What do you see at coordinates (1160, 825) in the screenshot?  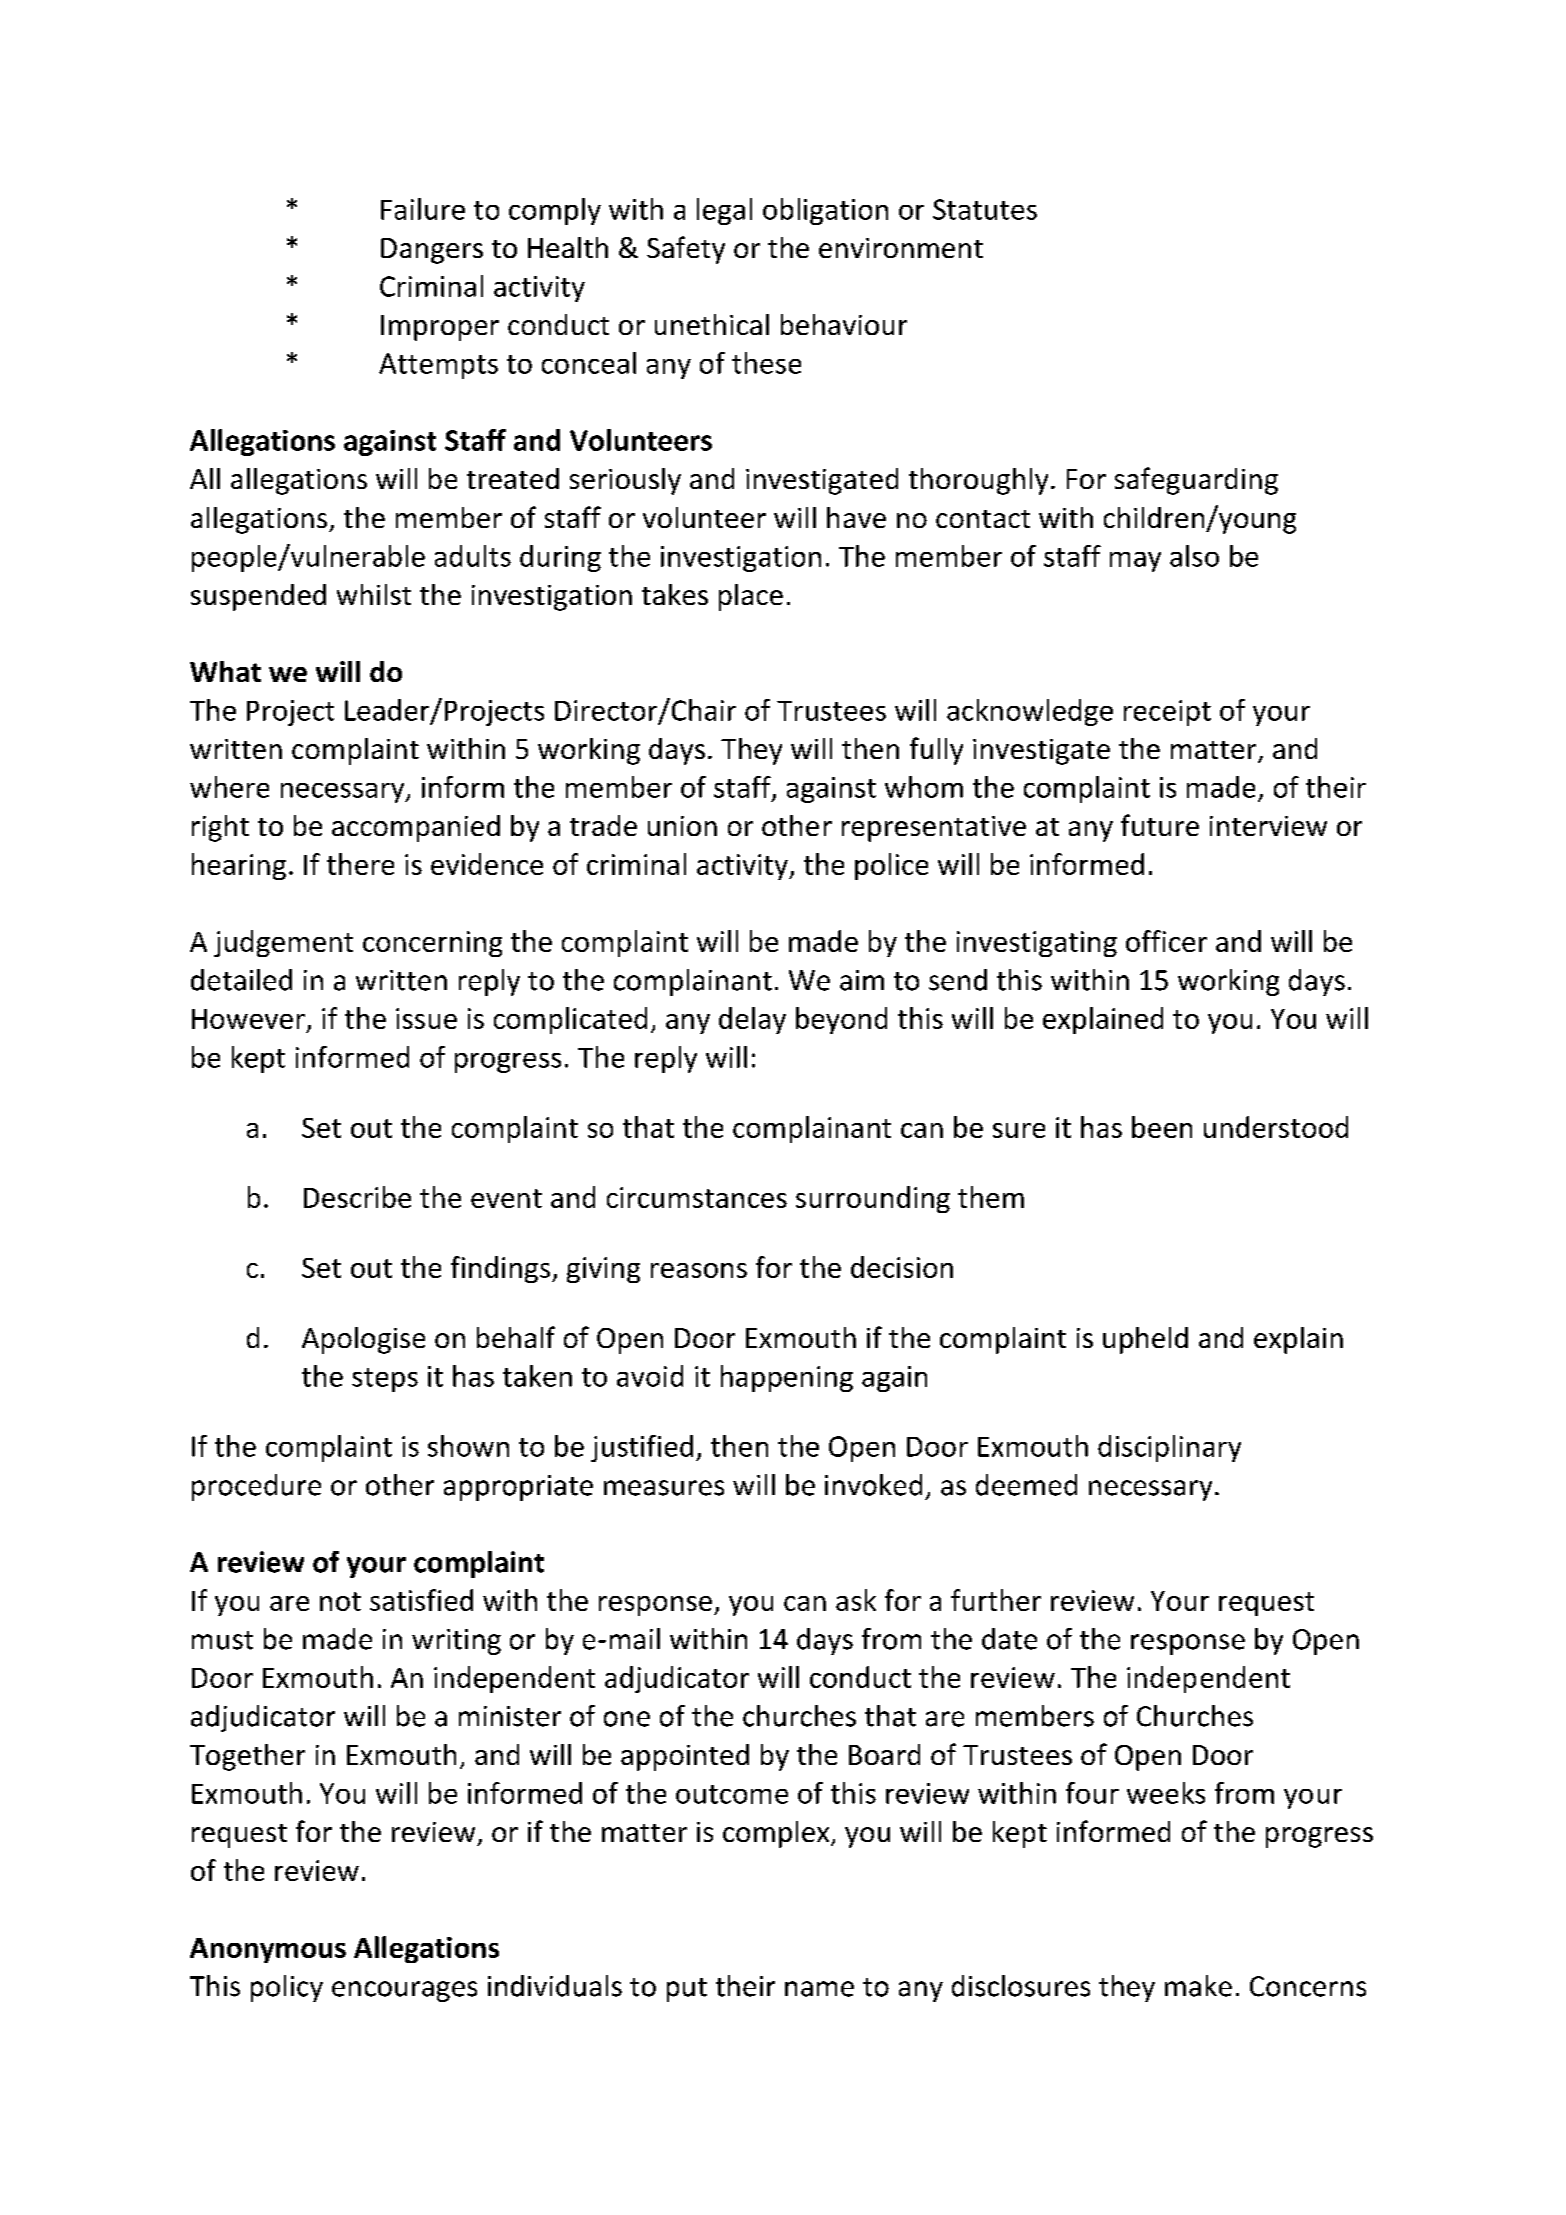 I see `future` at bounding box center [1160, 825].
